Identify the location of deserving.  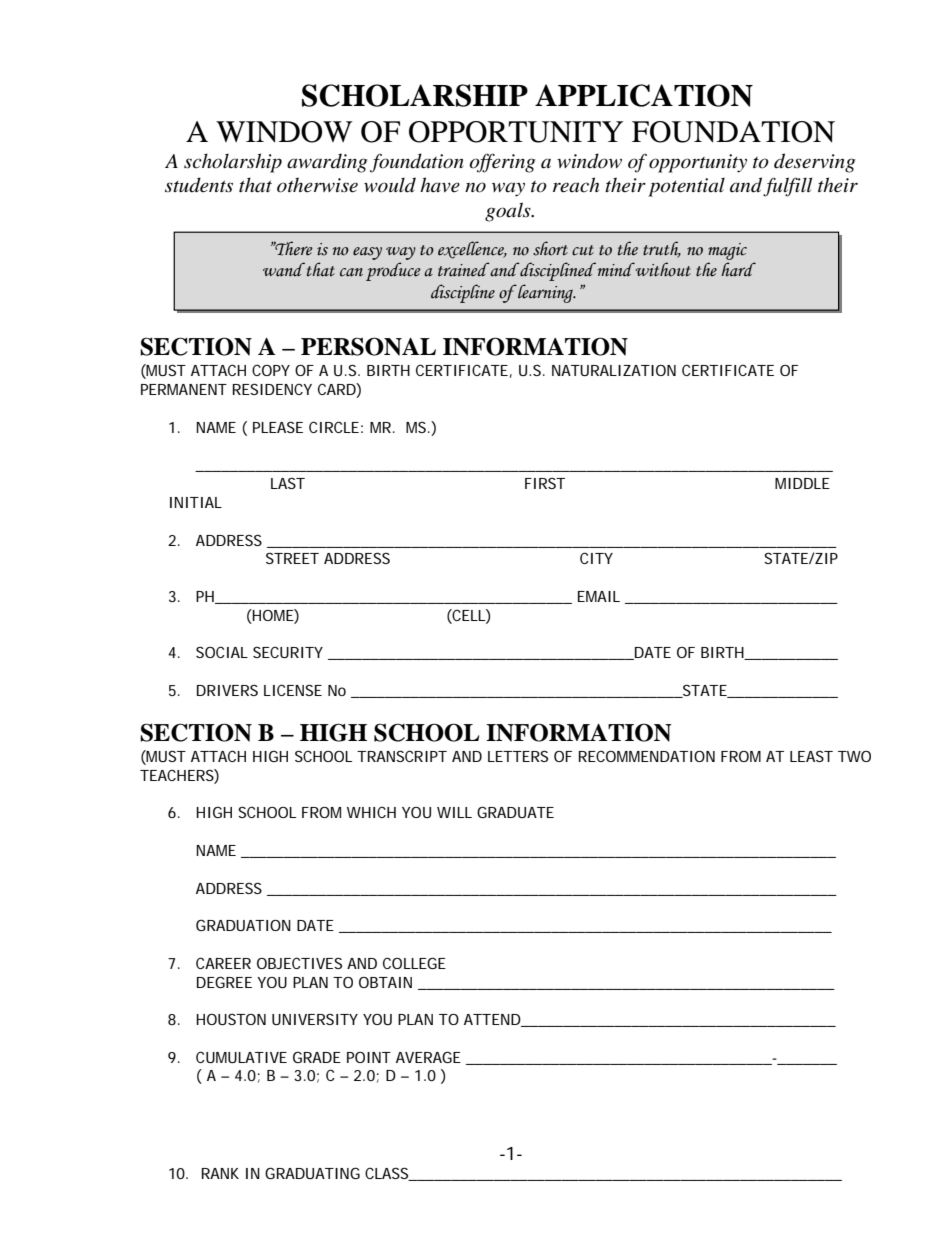
(814, 163).
